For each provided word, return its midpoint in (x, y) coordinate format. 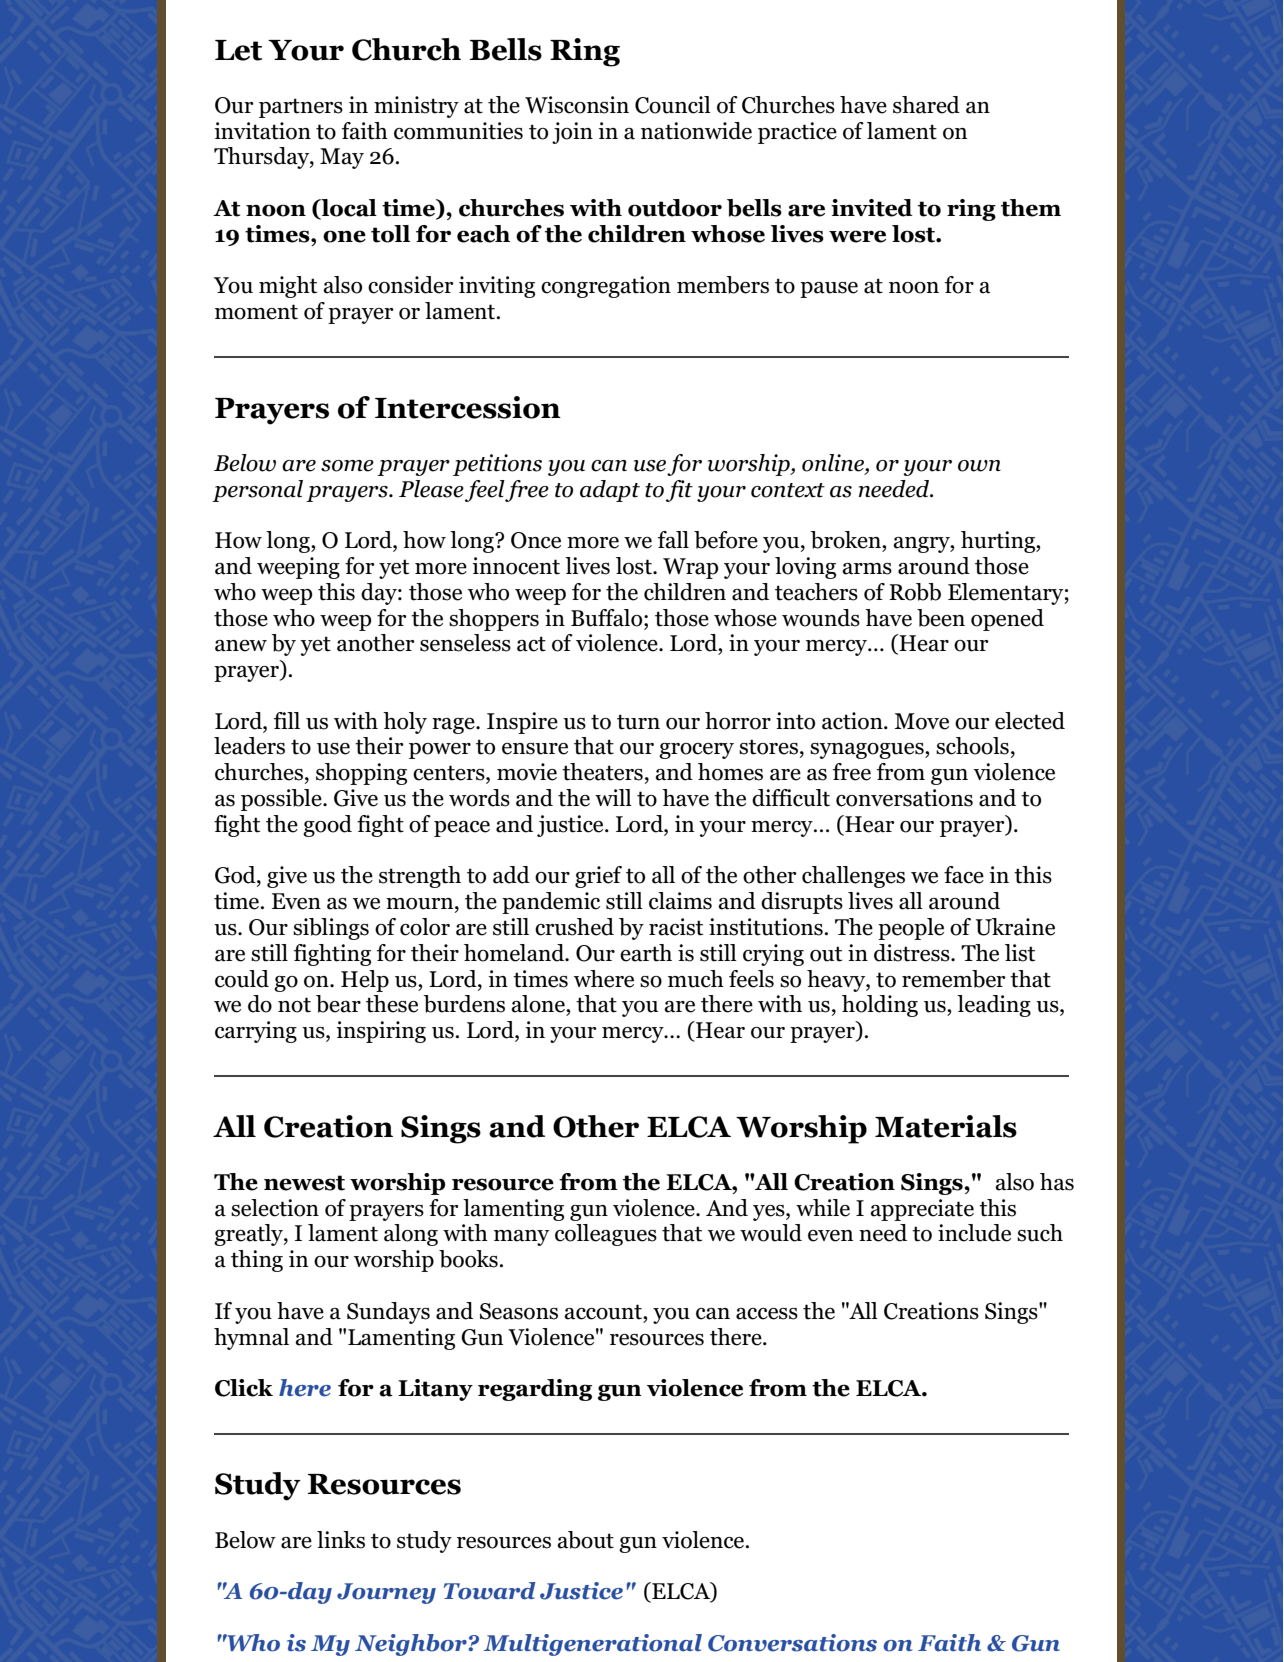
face (964, 875)
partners (301, 108)
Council (673, 105)
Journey (386, 1593)
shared (926, 105)
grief (598, 877)
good (327, 826)
